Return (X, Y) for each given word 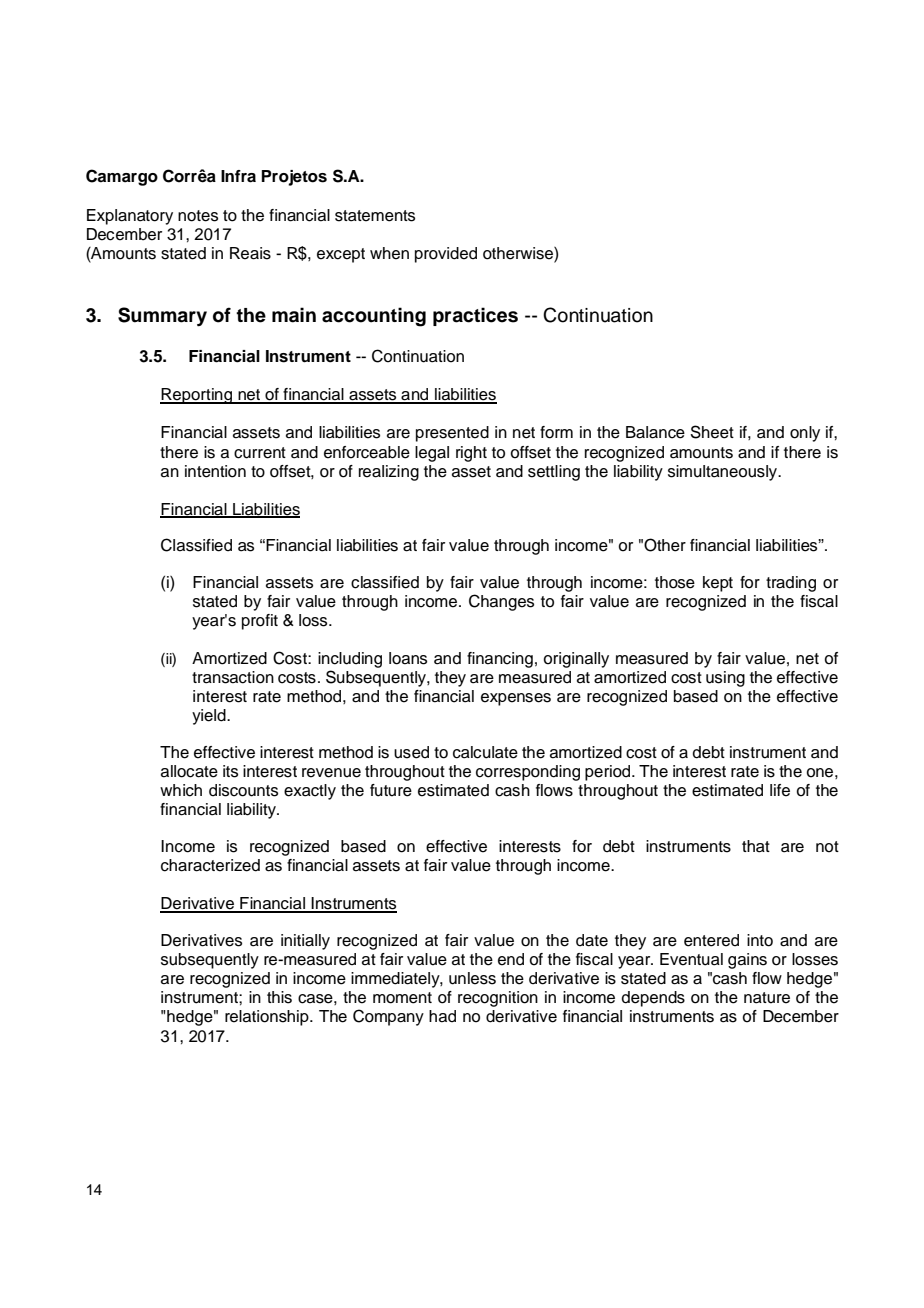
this (279, 997)
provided (446, 255)
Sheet (712, 432)
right (471, 454)
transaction (233, 677)
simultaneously (724, 473)
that (756, 846)
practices (475, 316)
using (725, 679)
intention (215, 471)
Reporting (197, 396)
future (391, 790)
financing (500, 660)
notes (198, 216)
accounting (374, 317)
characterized (210, 865)
